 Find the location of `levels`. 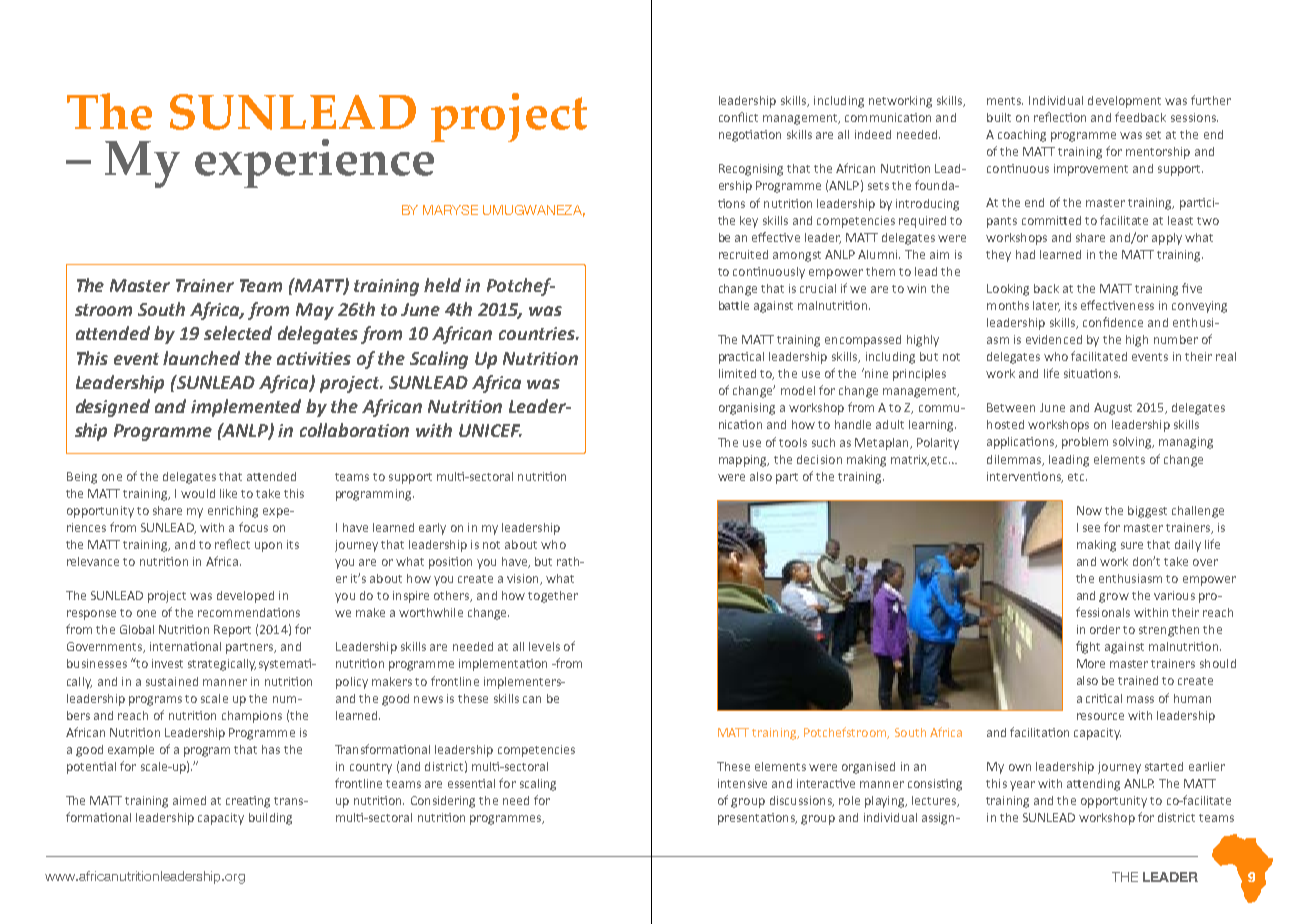

levels is located at coordinates (544, 646).
